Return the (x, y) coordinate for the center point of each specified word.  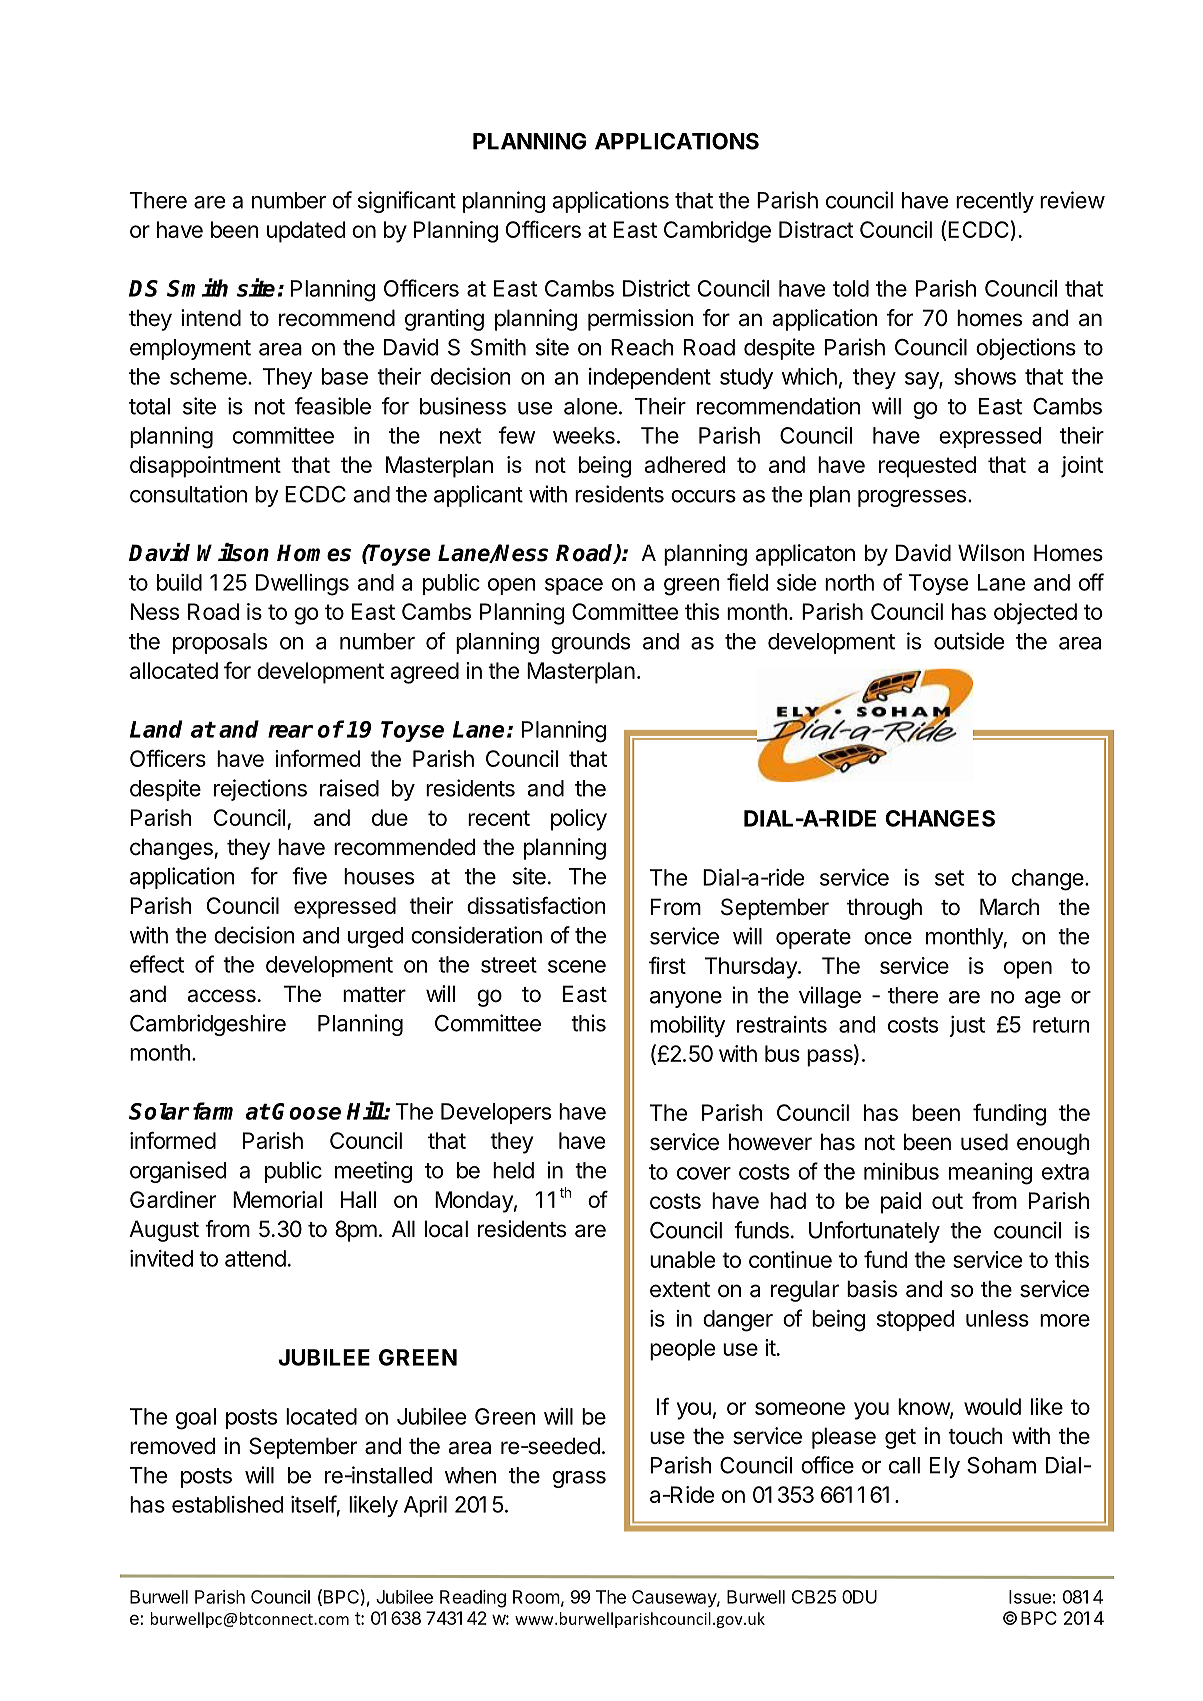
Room (536, 1597)
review (1072, 200)
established (227, 1504)
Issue (1030, 1597)
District (656, 288)
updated (306, 232)
